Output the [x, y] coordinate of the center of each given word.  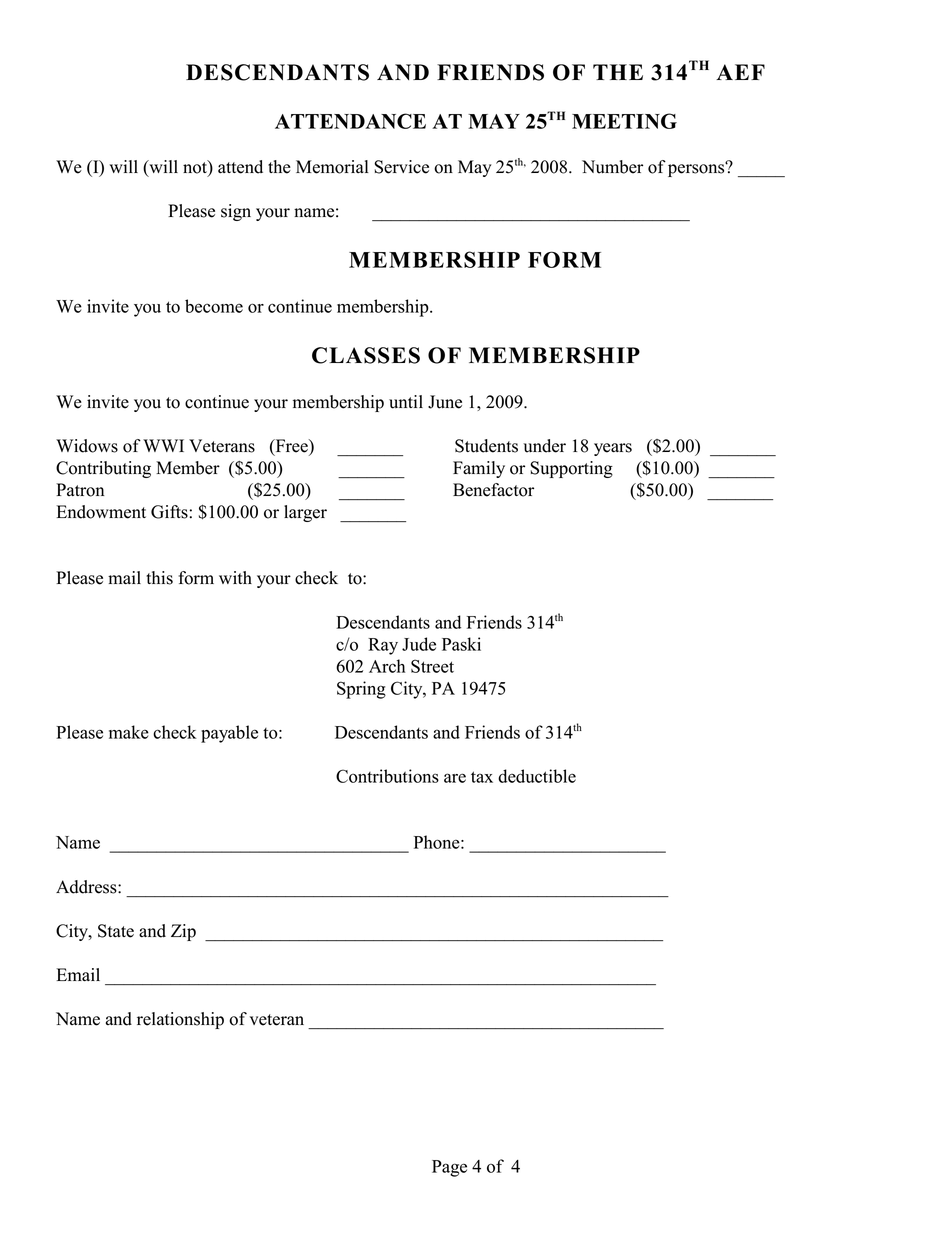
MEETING [624, 121]
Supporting [571, 469]
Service [401, 167]
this [159, 578]
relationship [180, 1020]
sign [236, 212]
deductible [537, 776]
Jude [419, 644]
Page [449, 1168]
